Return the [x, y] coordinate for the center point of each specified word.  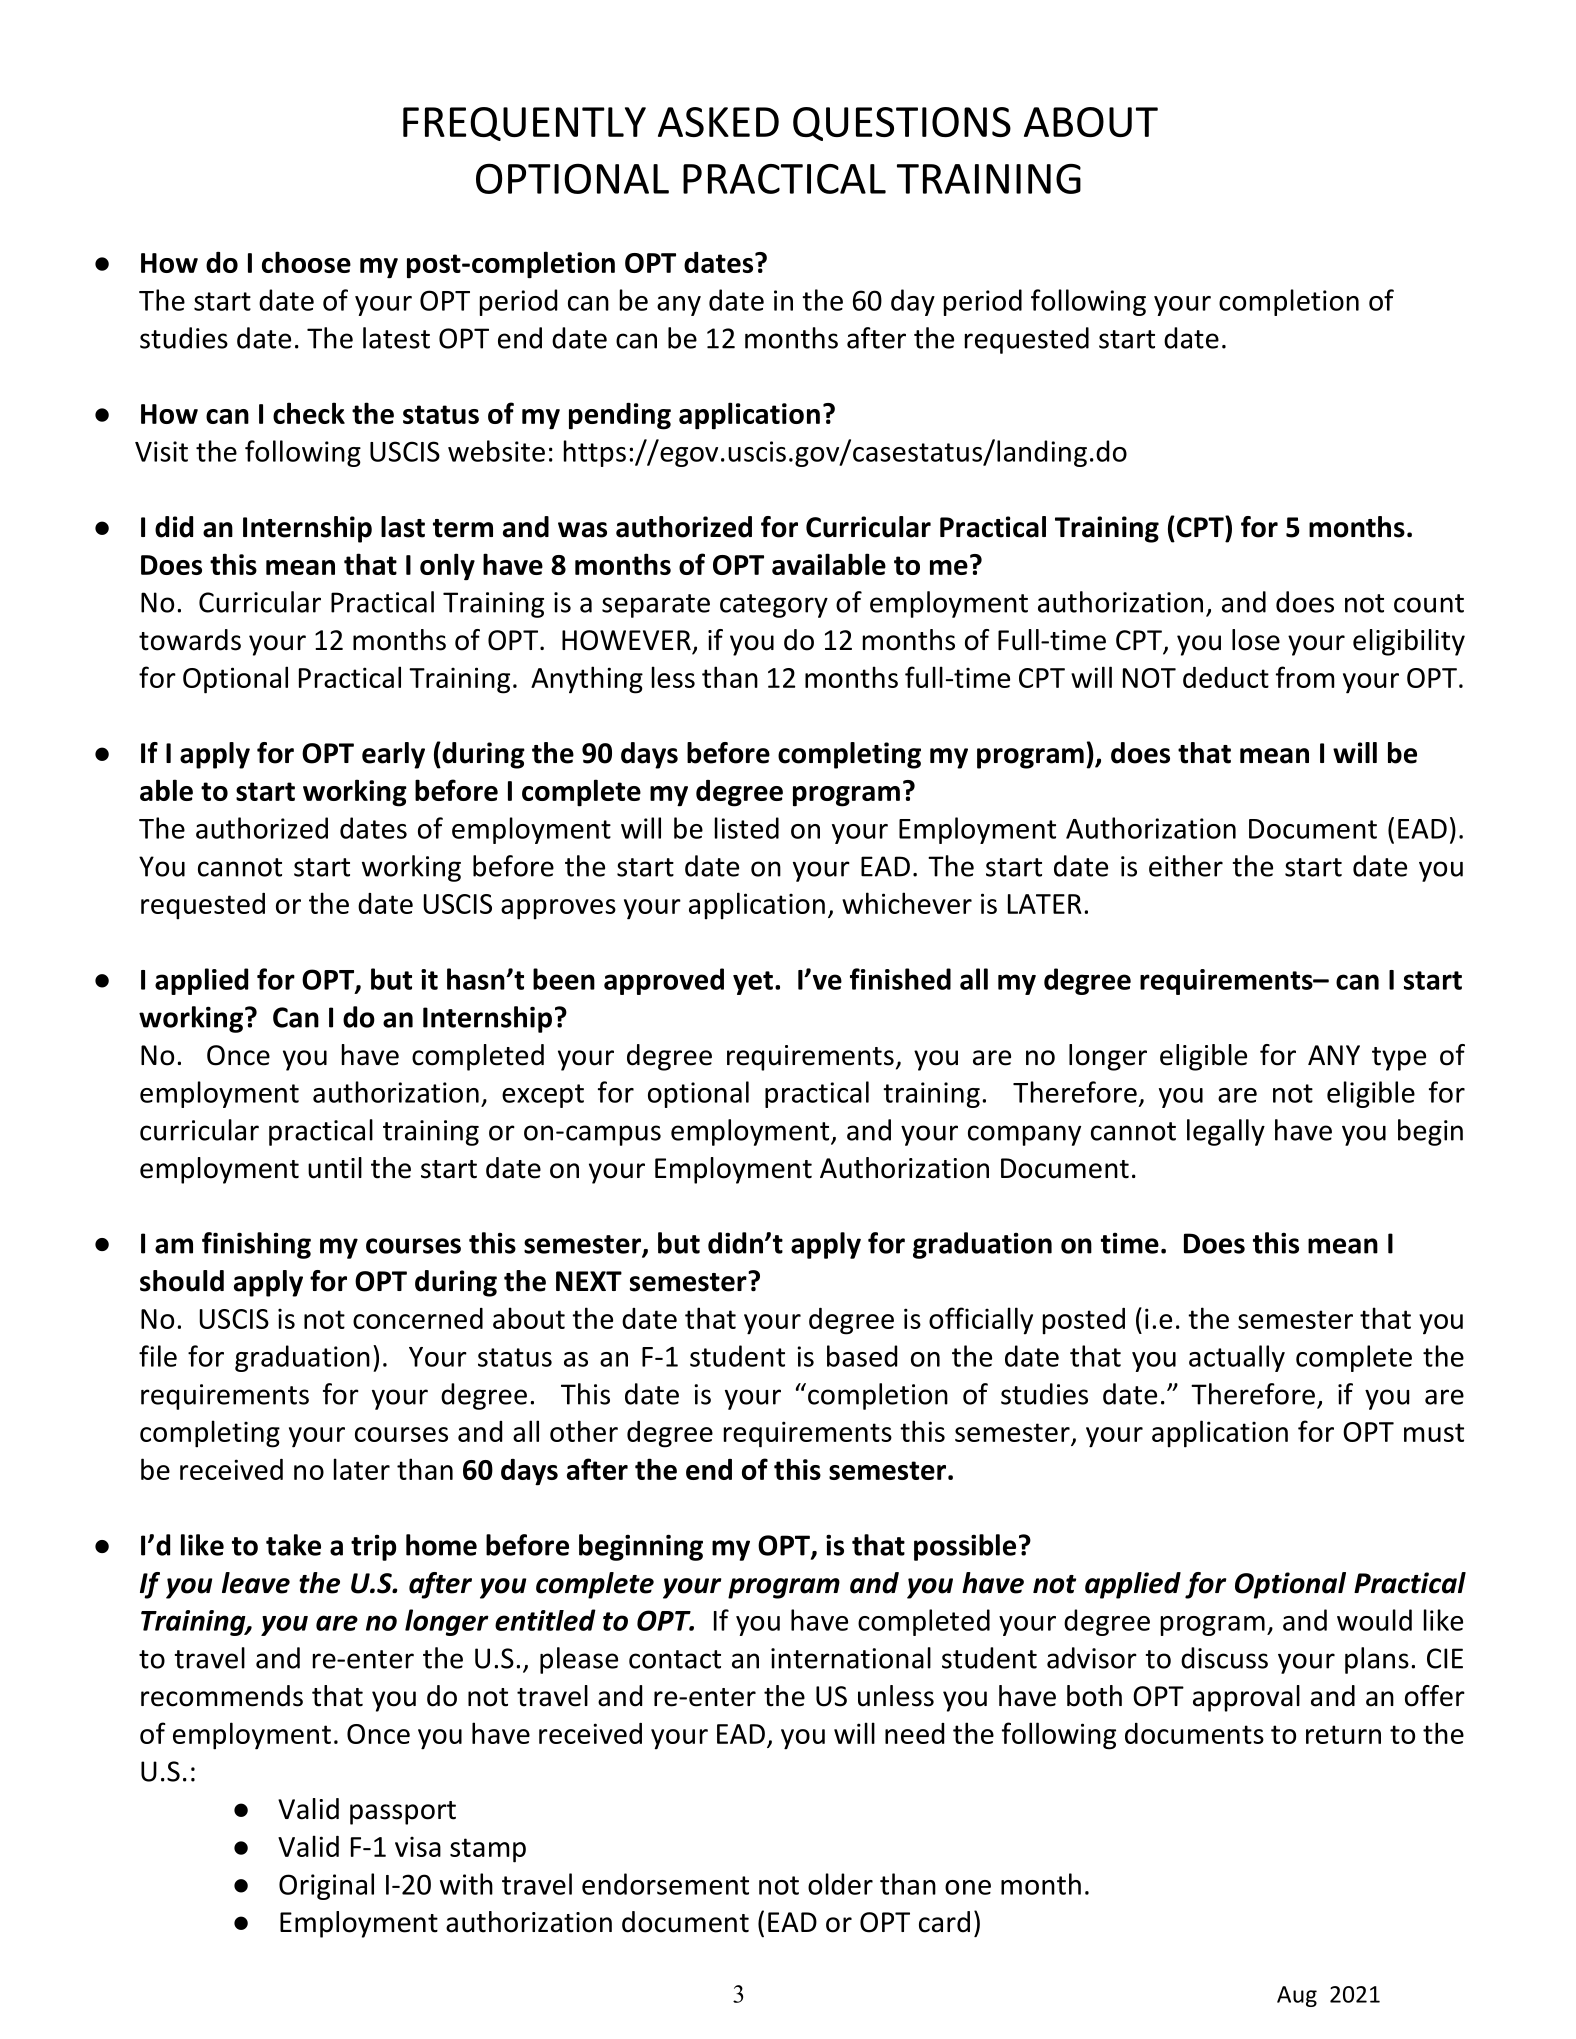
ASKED [718, 122]
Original [326, 1886]
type [1399, 1059]
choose [306, 262]
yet [753, 983]
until [335, 1168]
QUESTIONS [902, 124]
